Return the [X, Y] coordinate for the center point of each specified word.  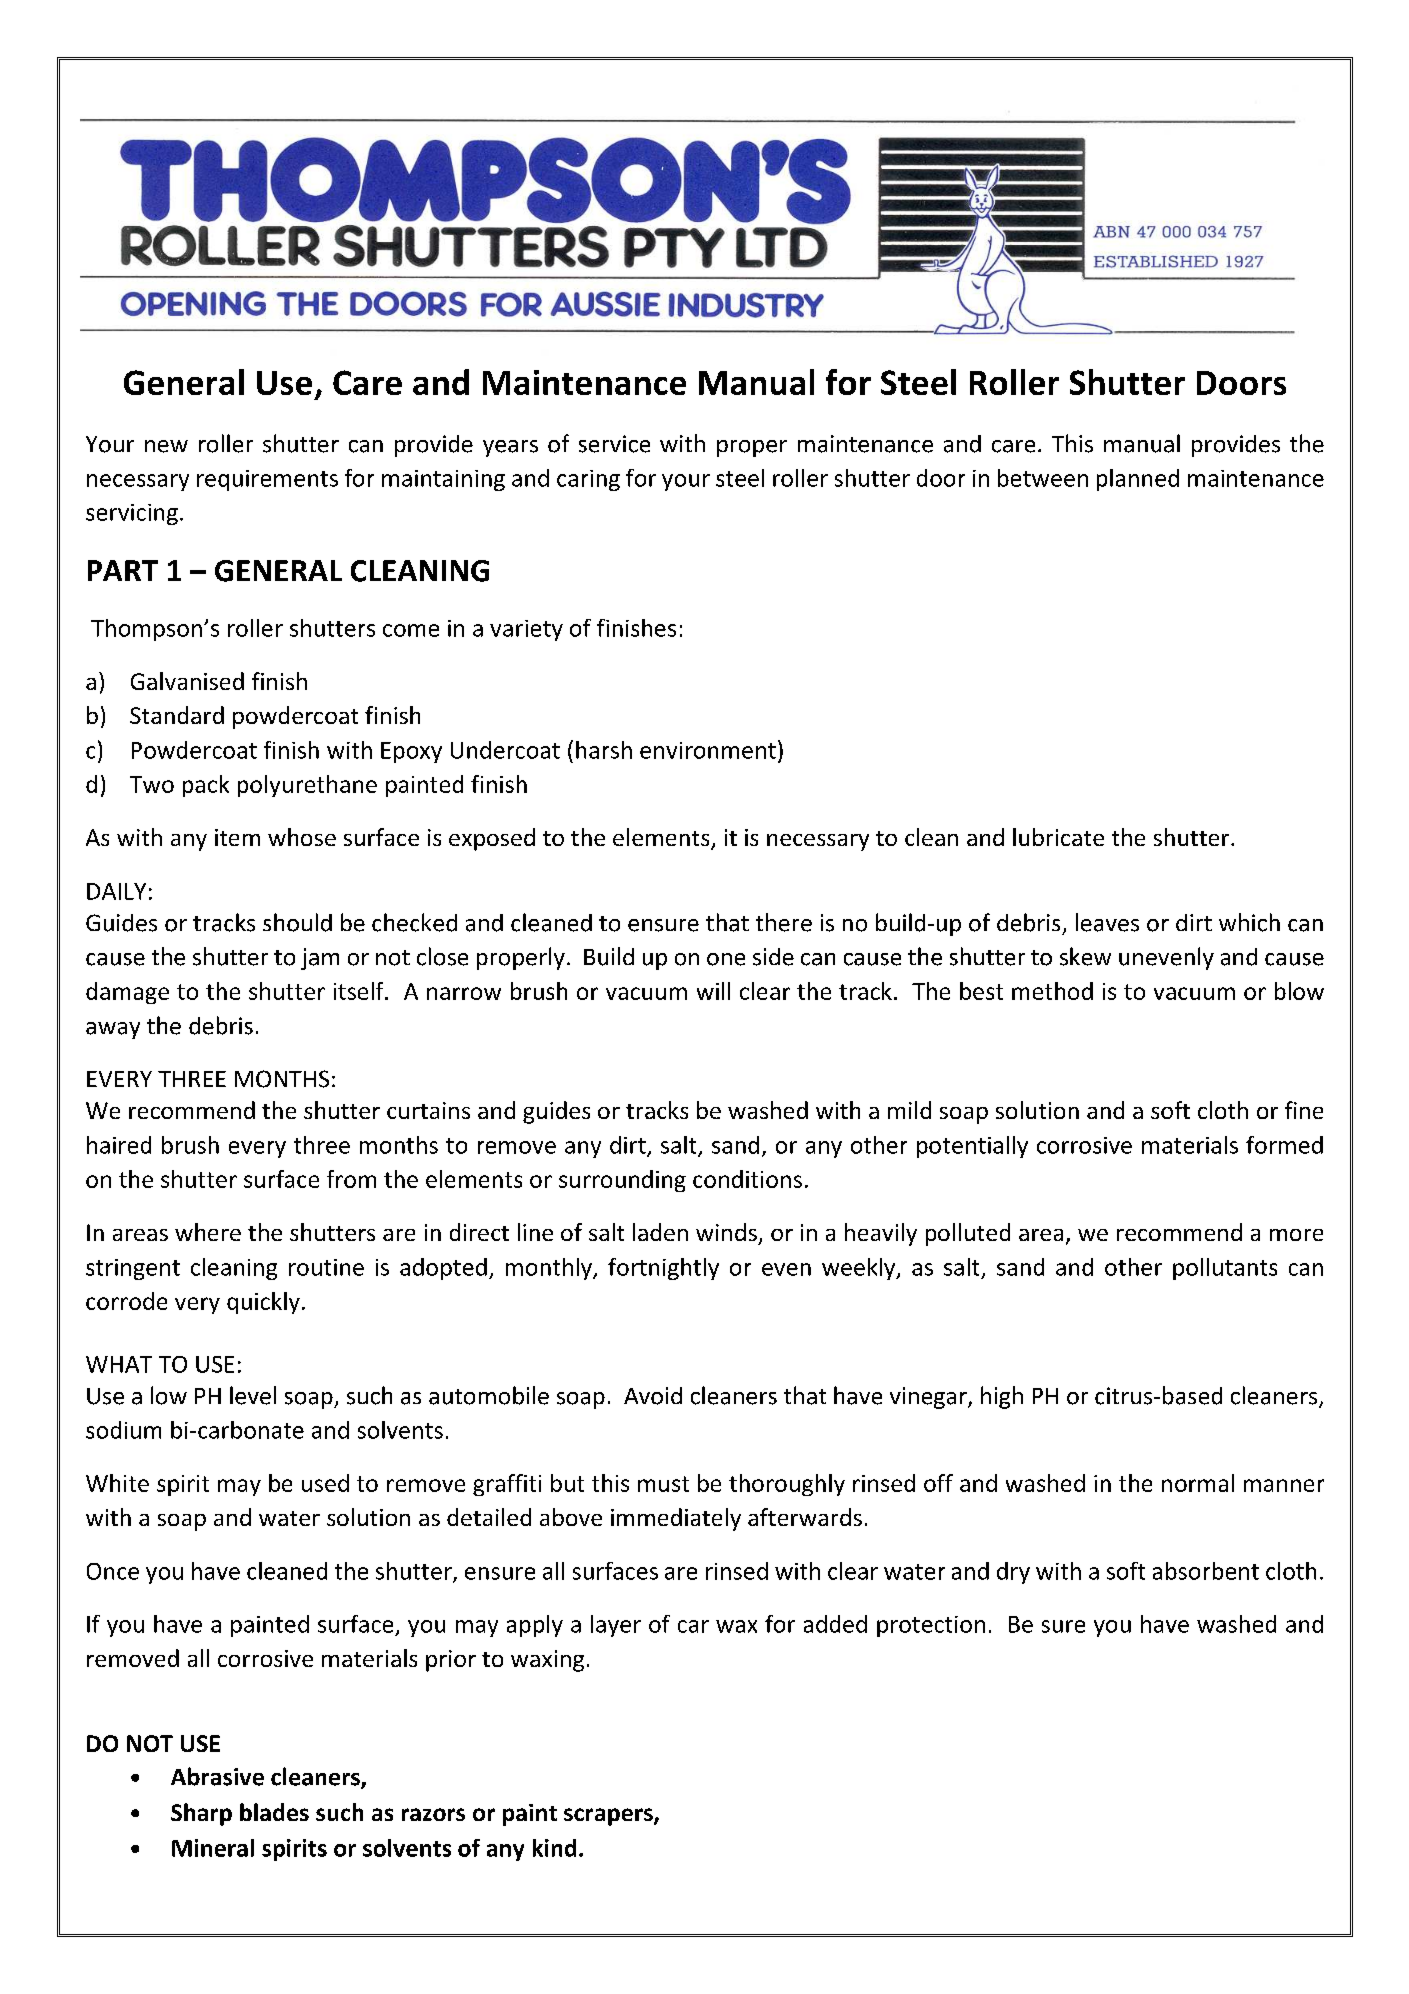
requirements [267, 480]
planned [1138, 480]
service [614, 444]
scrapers [609, 1817]
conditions [747, 1179]
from [351, 1179]
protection [931, 1626]
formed [1284, 1145]
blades [274, 1812]
